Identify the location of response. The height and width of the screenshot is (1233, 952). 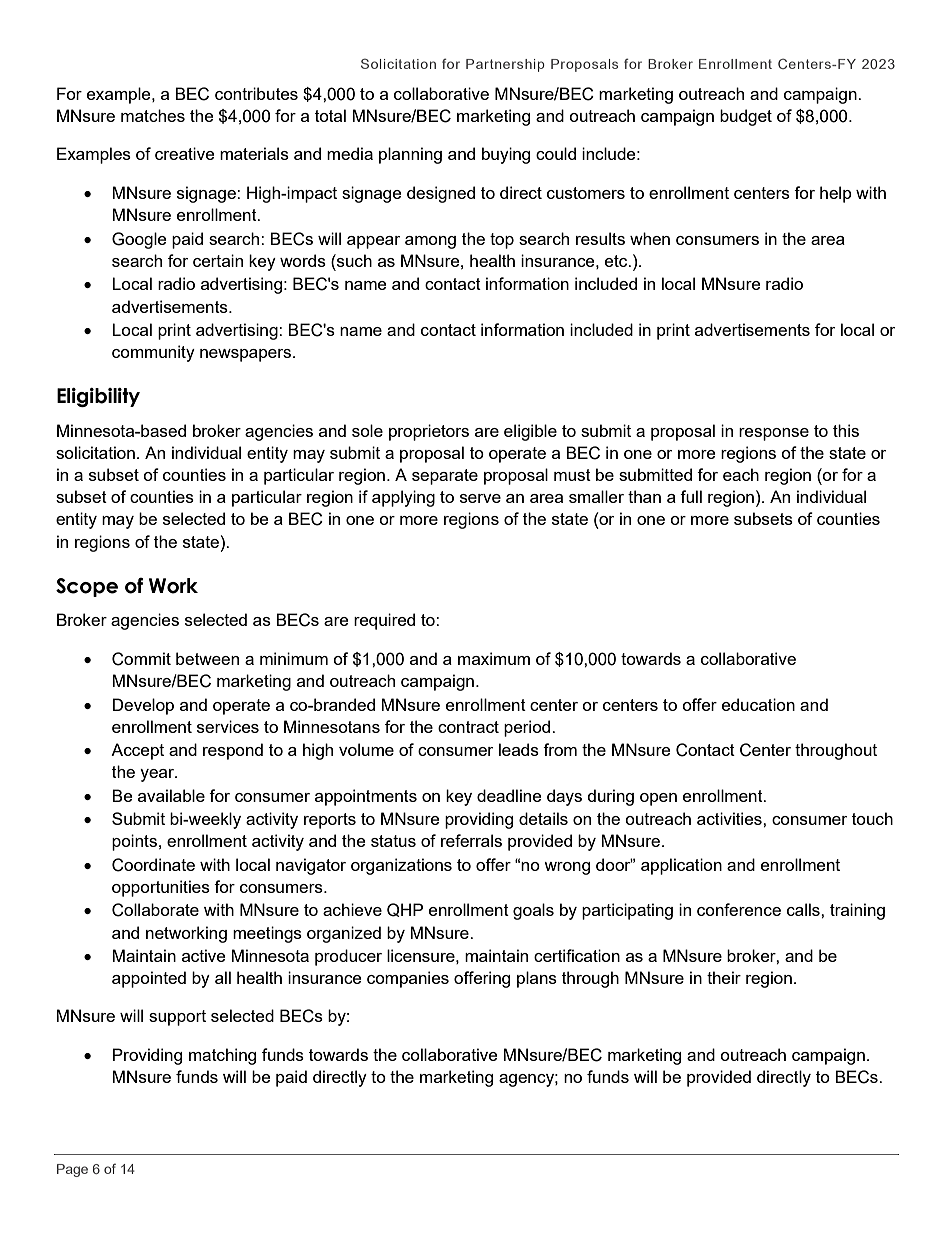
(774, 434).
